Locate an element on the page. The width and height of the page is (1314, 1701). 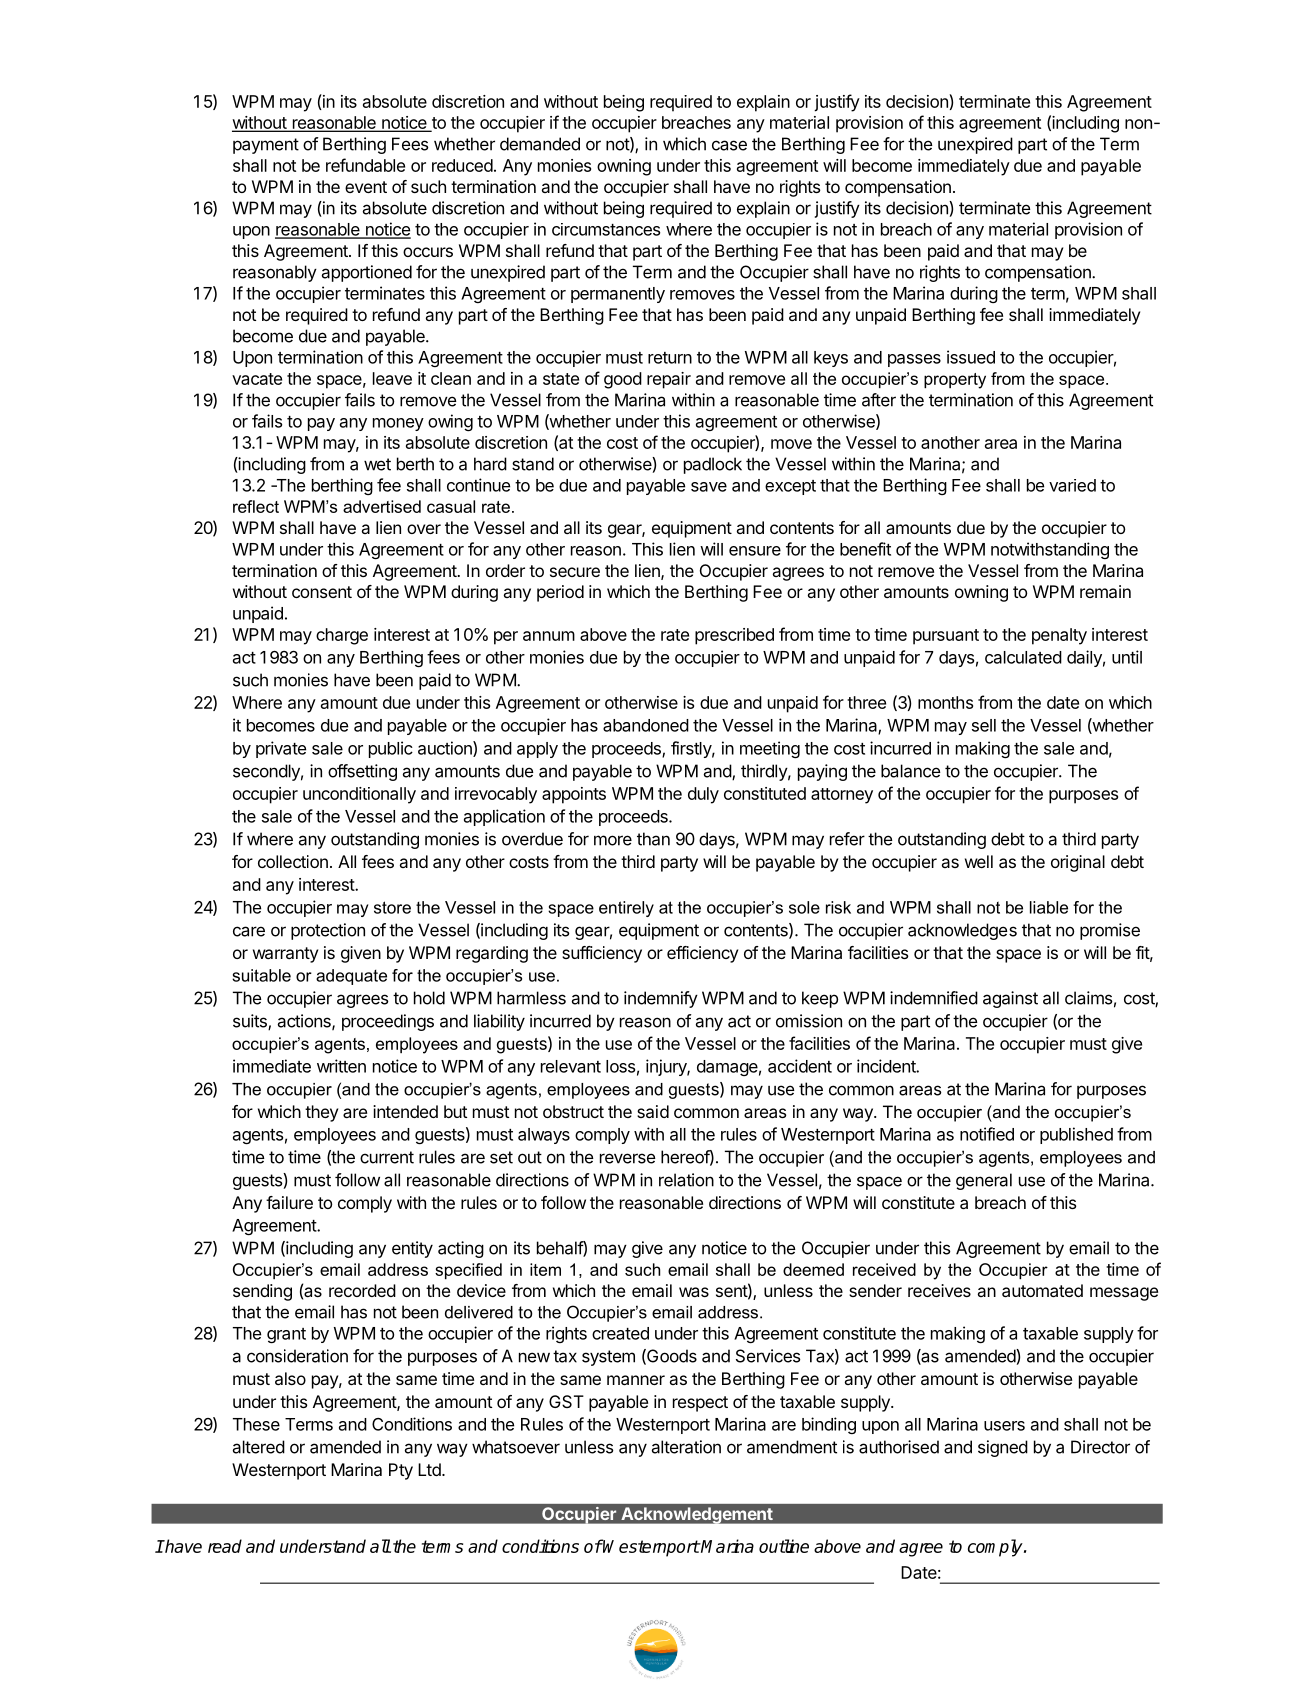
calculated is located at coordinates (1023, 657).
